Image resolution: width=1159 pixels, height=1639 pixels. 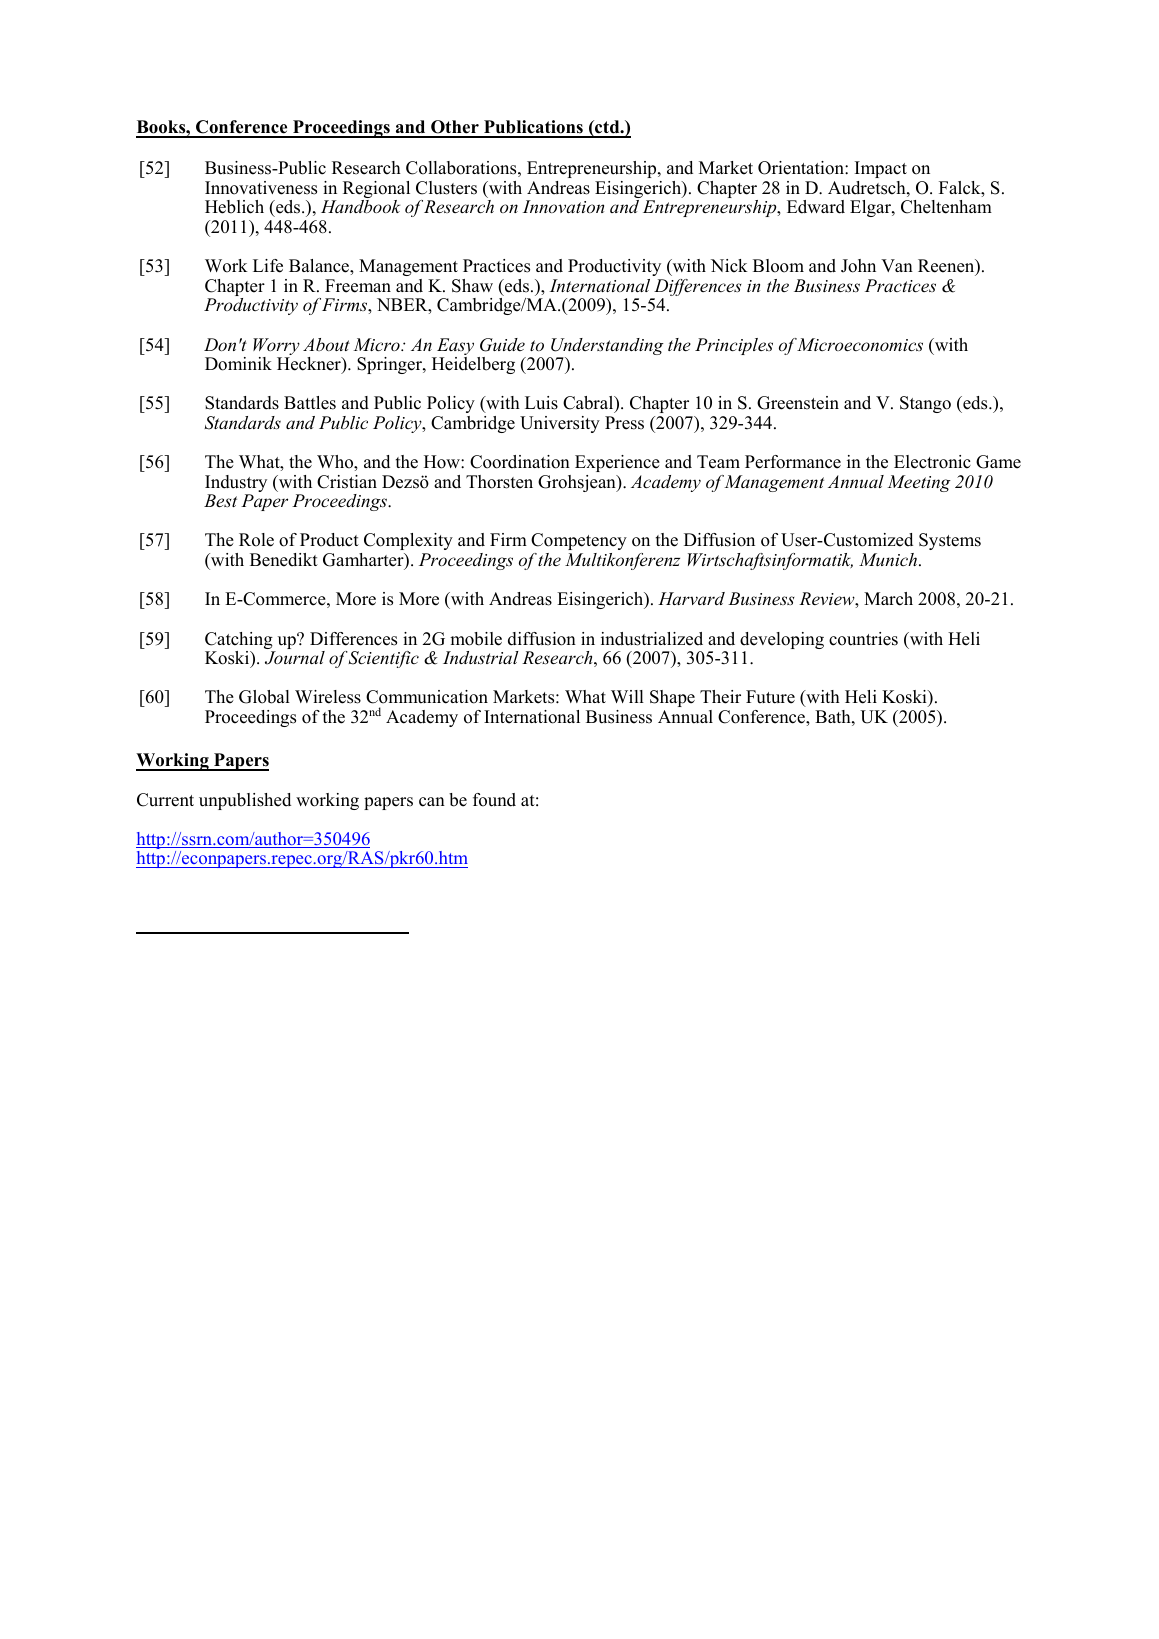 What do you see at coordinates (360, 206) in the image?
I see `Handbook` at bounding box center [360, 206].
